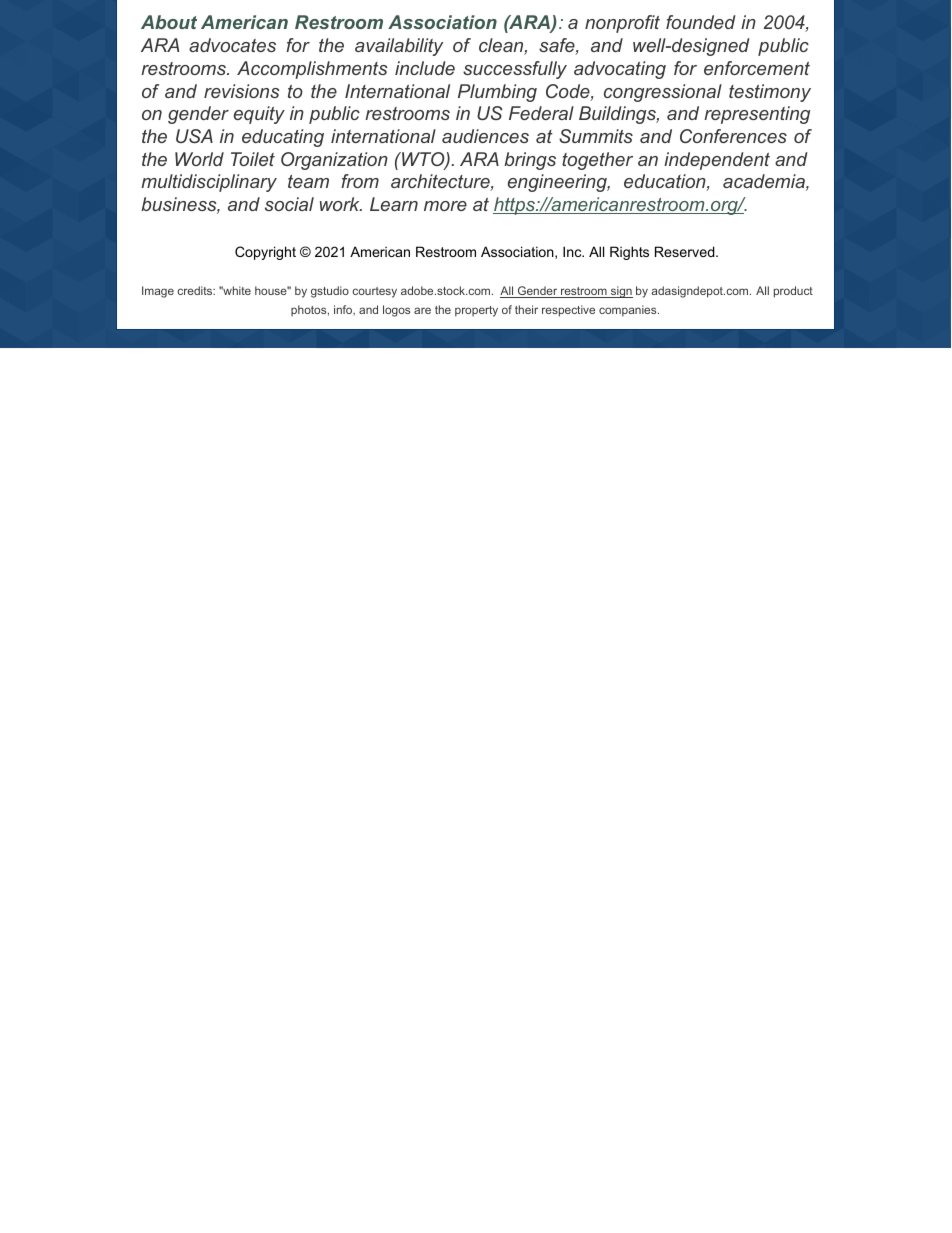 This screenshot has height=1233, width=952. I want to click on social, so click(289, 204).
